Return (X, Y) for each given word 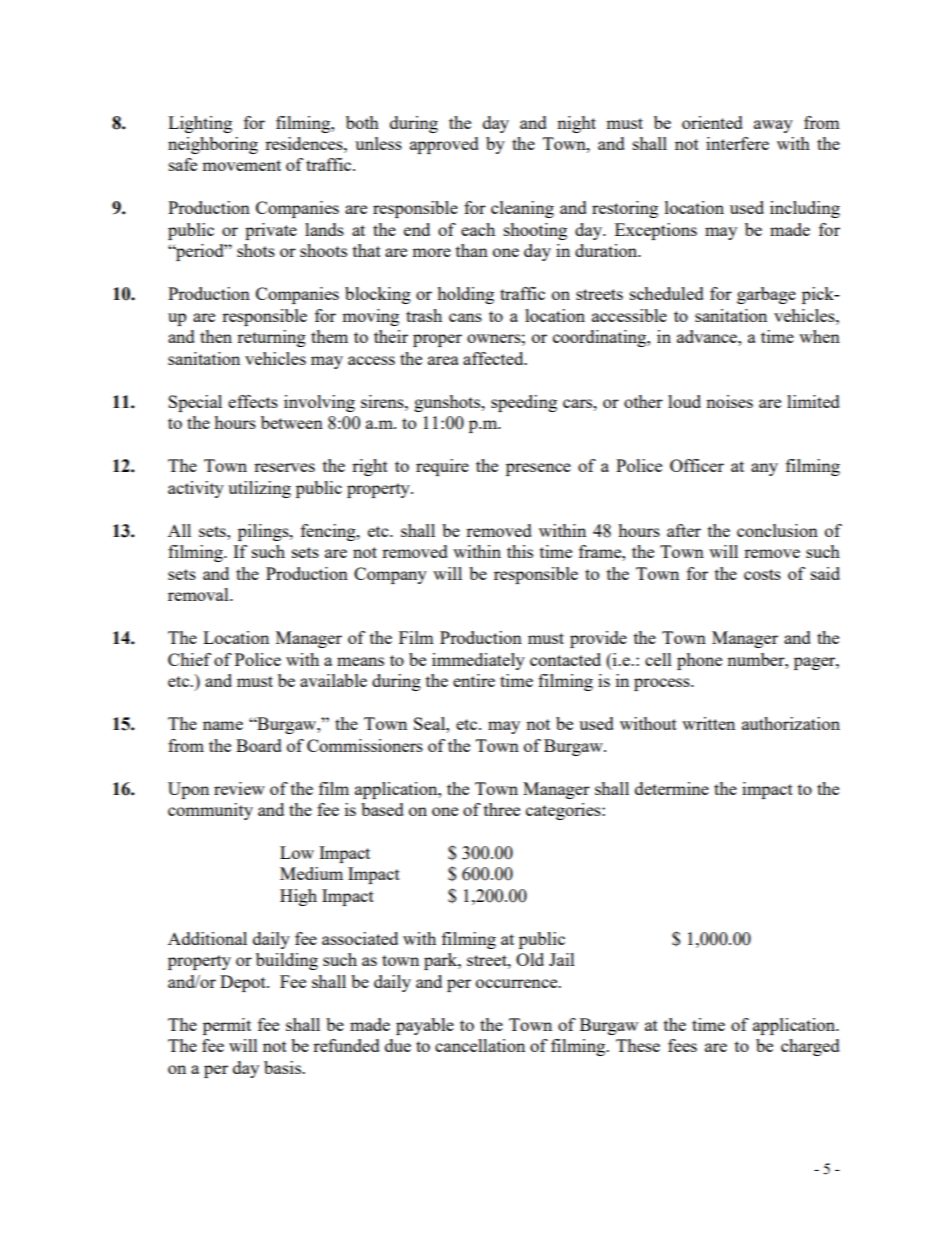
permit (227, 1026)
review (239, 788)
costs (762, 574)
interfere (737, 143)
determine (672, 788)
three (502, 809)
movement (241, 165)
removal (199, 594)
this (520, 551)
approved (444, 145)
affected (494, 358)
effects (253, 401)
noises (729, 401)
